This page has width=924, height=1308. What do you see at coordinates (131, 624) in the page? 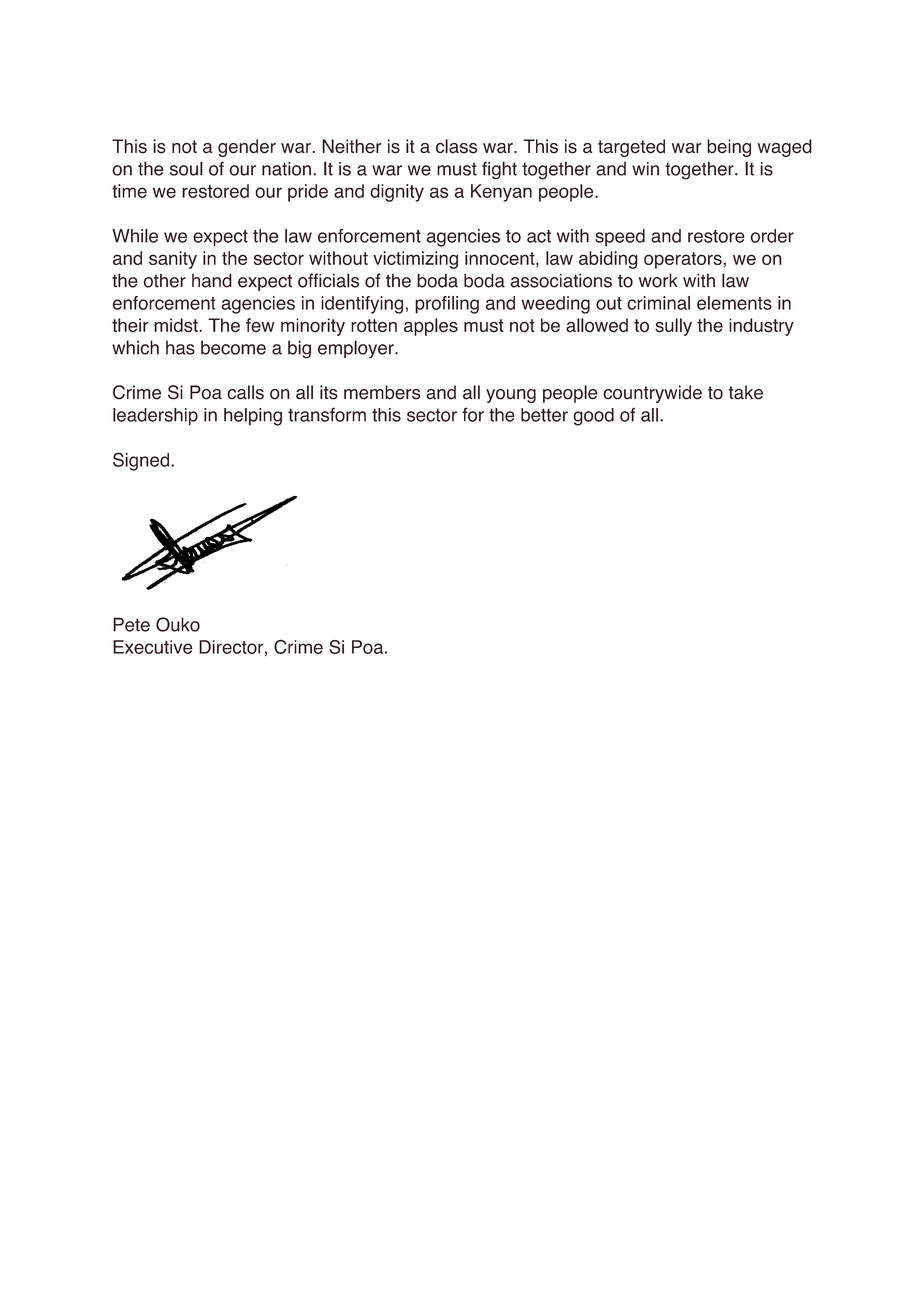
I see `Pete` at bounding box center [131, 624].
